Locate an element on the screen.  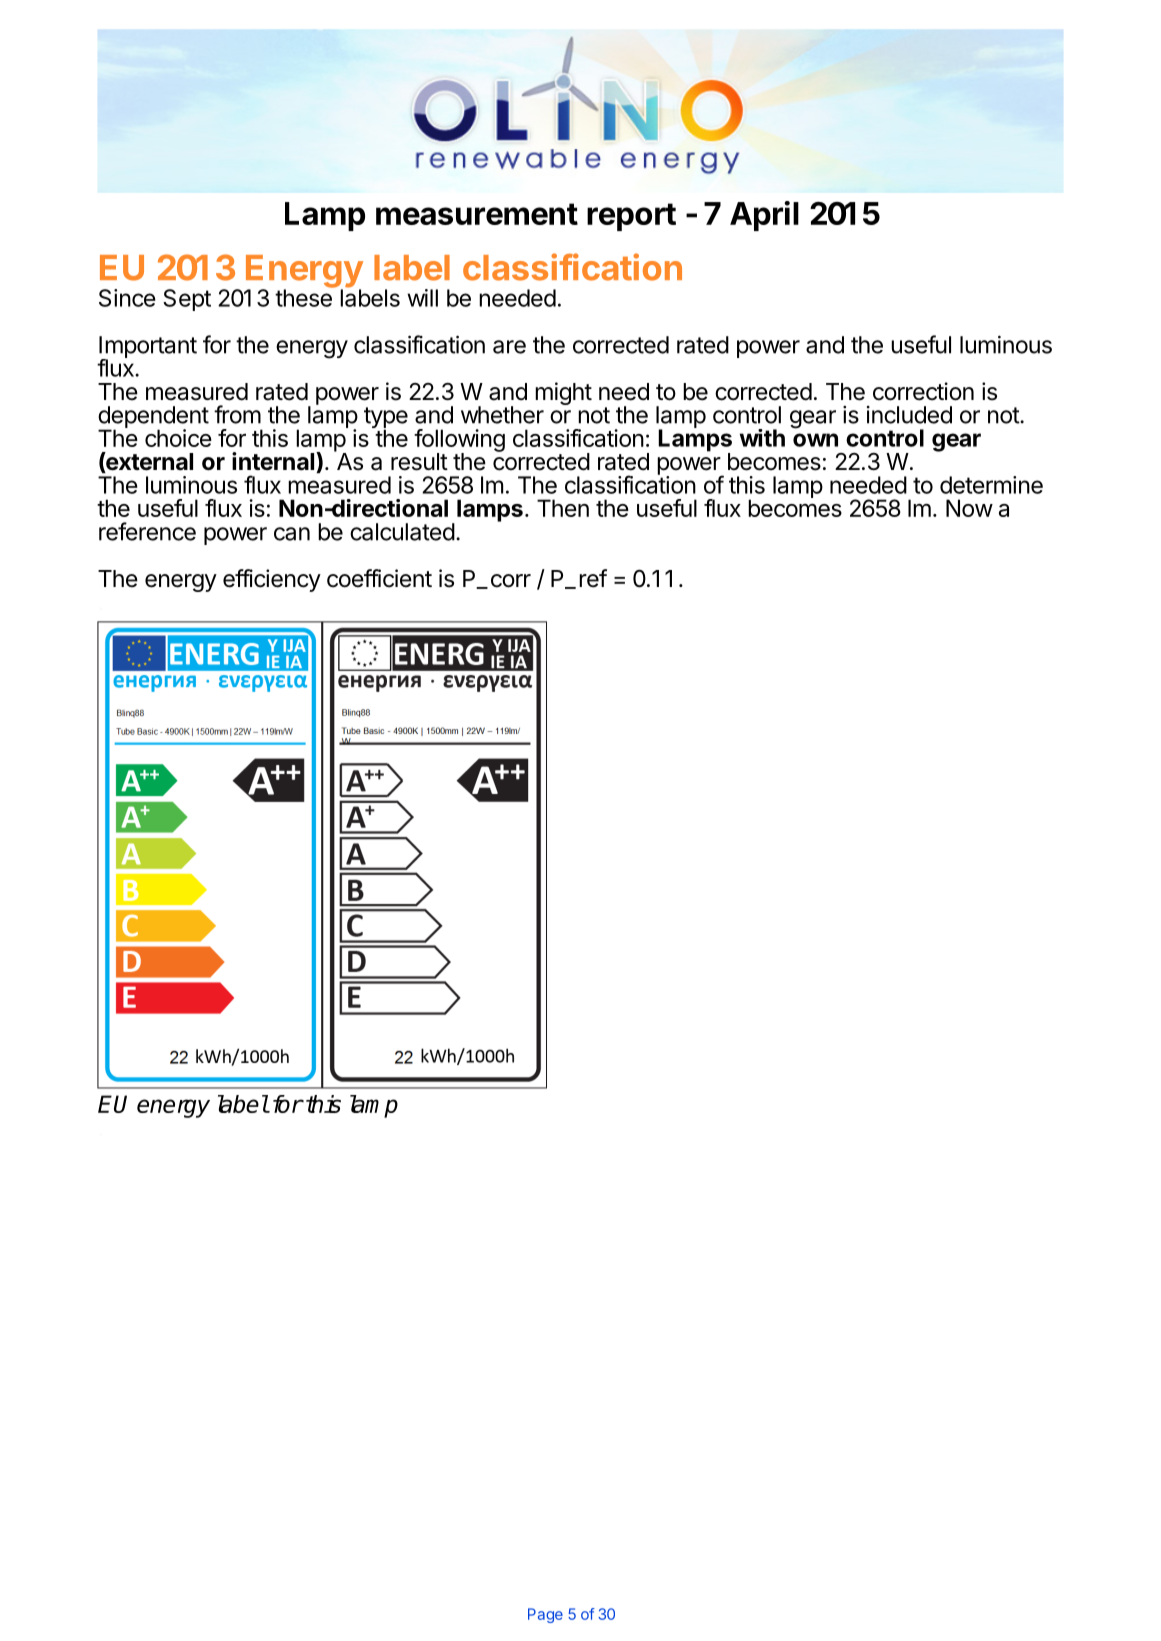
own is located at coordinates (815, 440).
